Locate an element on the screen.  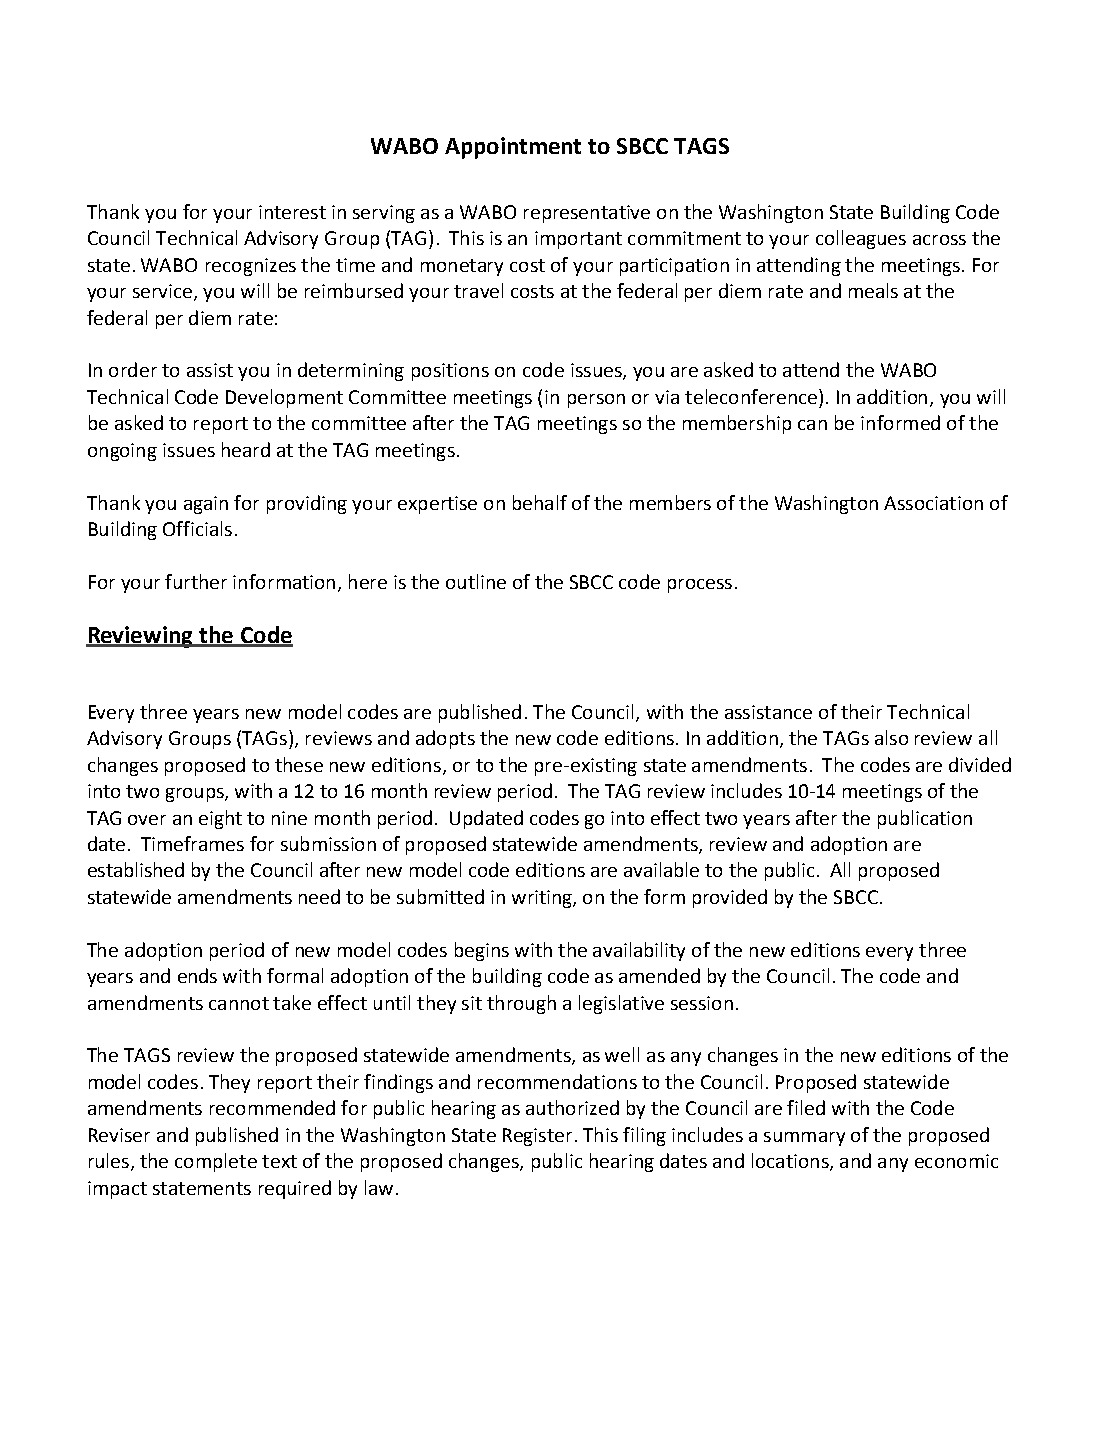
complete is located at coordinates (216, 1162).
